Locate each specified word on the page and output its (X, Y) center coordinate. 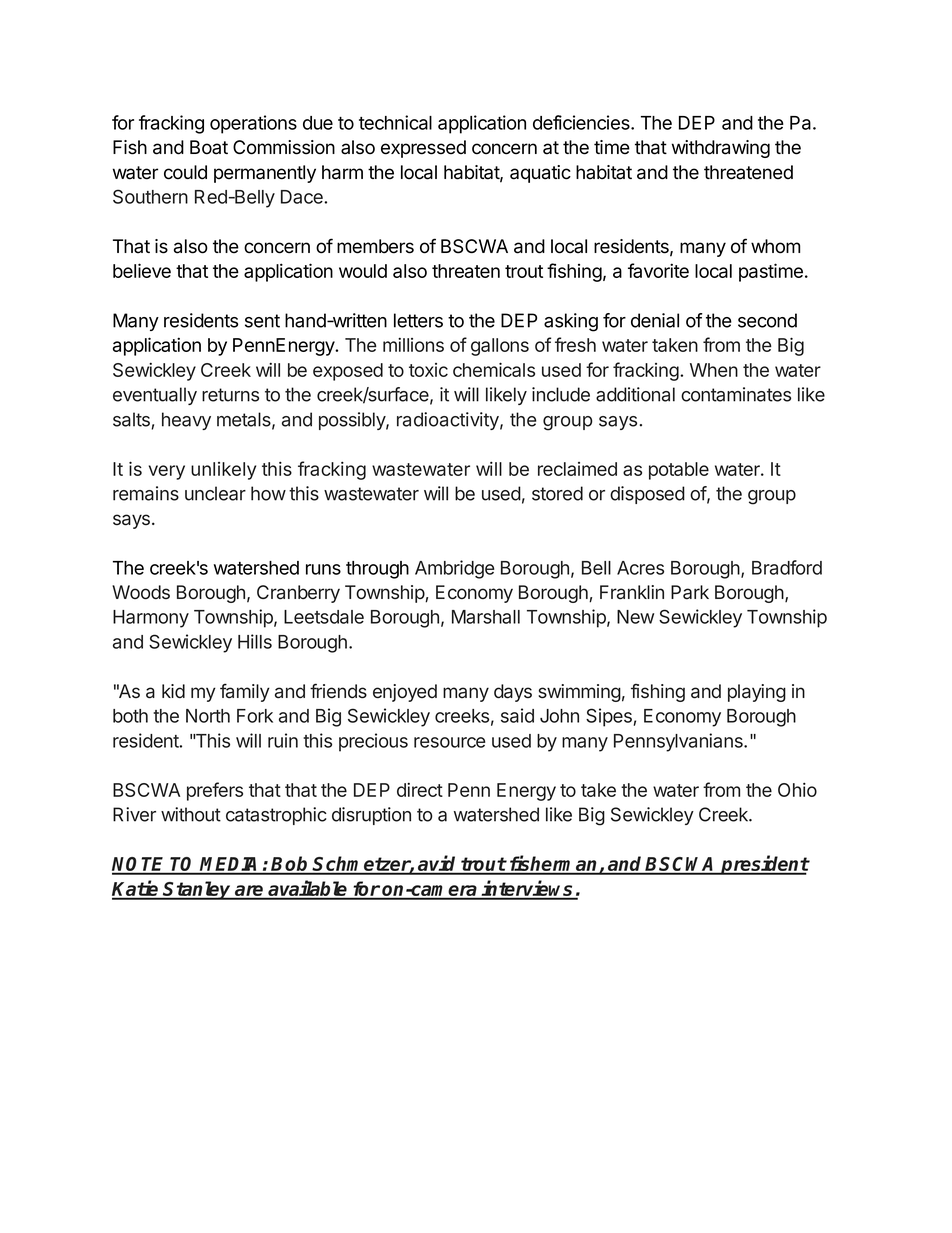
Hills (255, 641)
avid (437, 864)
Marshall (486, 617)
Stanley (198, 890)
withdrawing (721, 149)
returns (230, 395)
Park (690, 592)
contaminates (736, 394)
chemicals (494, 369)
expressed (423, 149)
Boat (209, 147)
